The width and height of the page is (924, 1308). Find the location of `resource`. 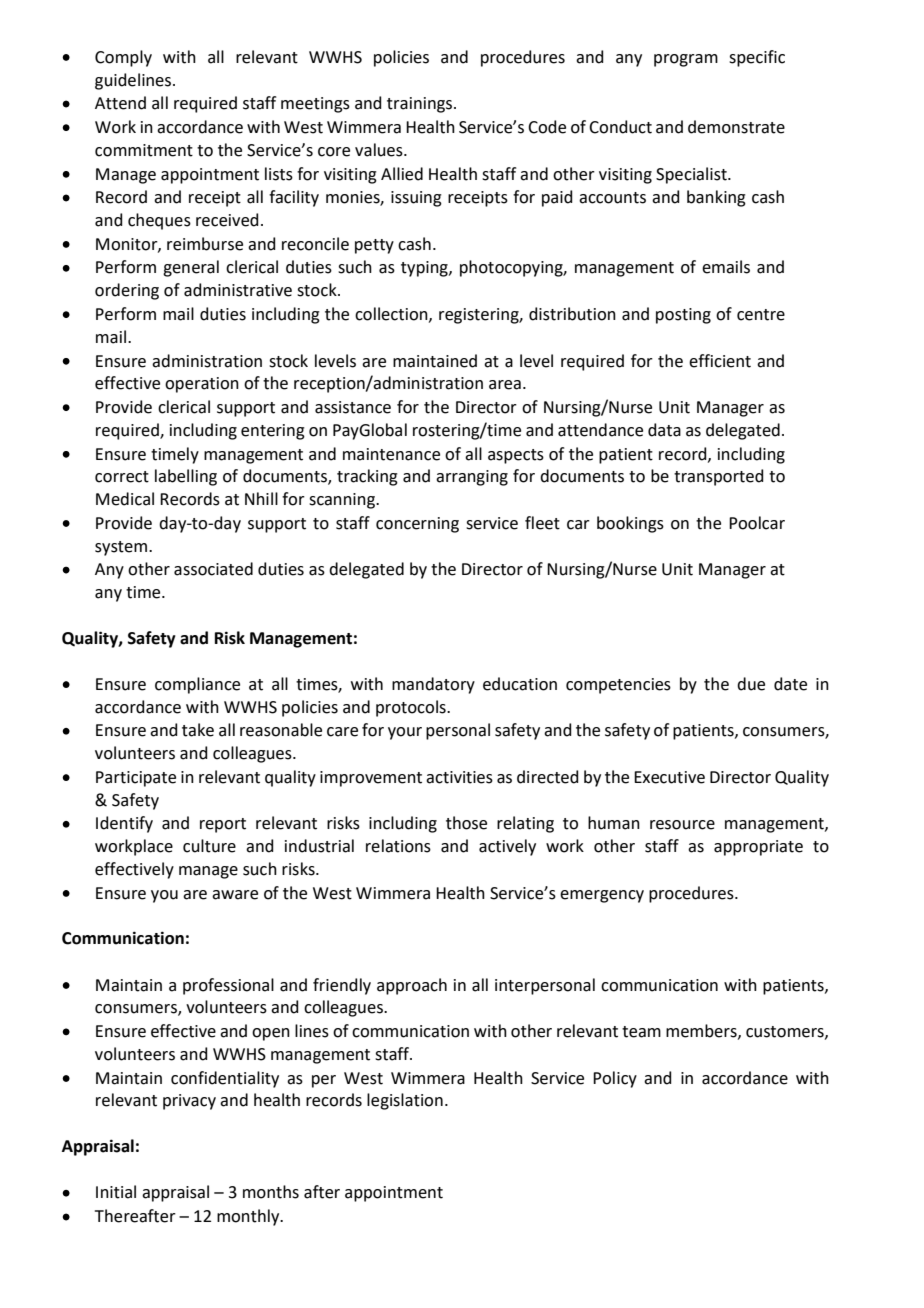

resource is located at coordinates (682, 825).
